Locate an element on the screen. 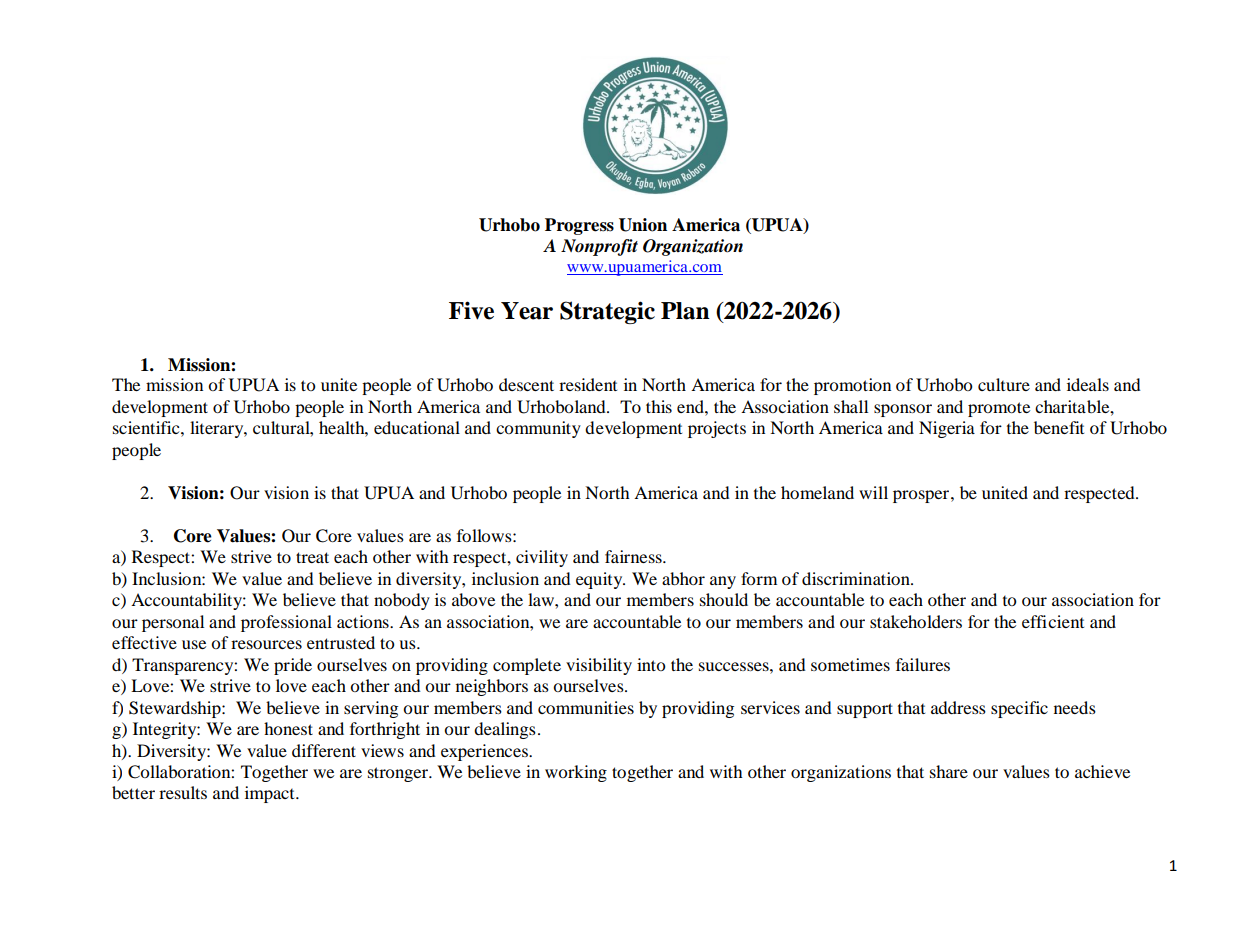 This screenshot has height=952, width=1233. impact is located at coordinates (271, 794).
